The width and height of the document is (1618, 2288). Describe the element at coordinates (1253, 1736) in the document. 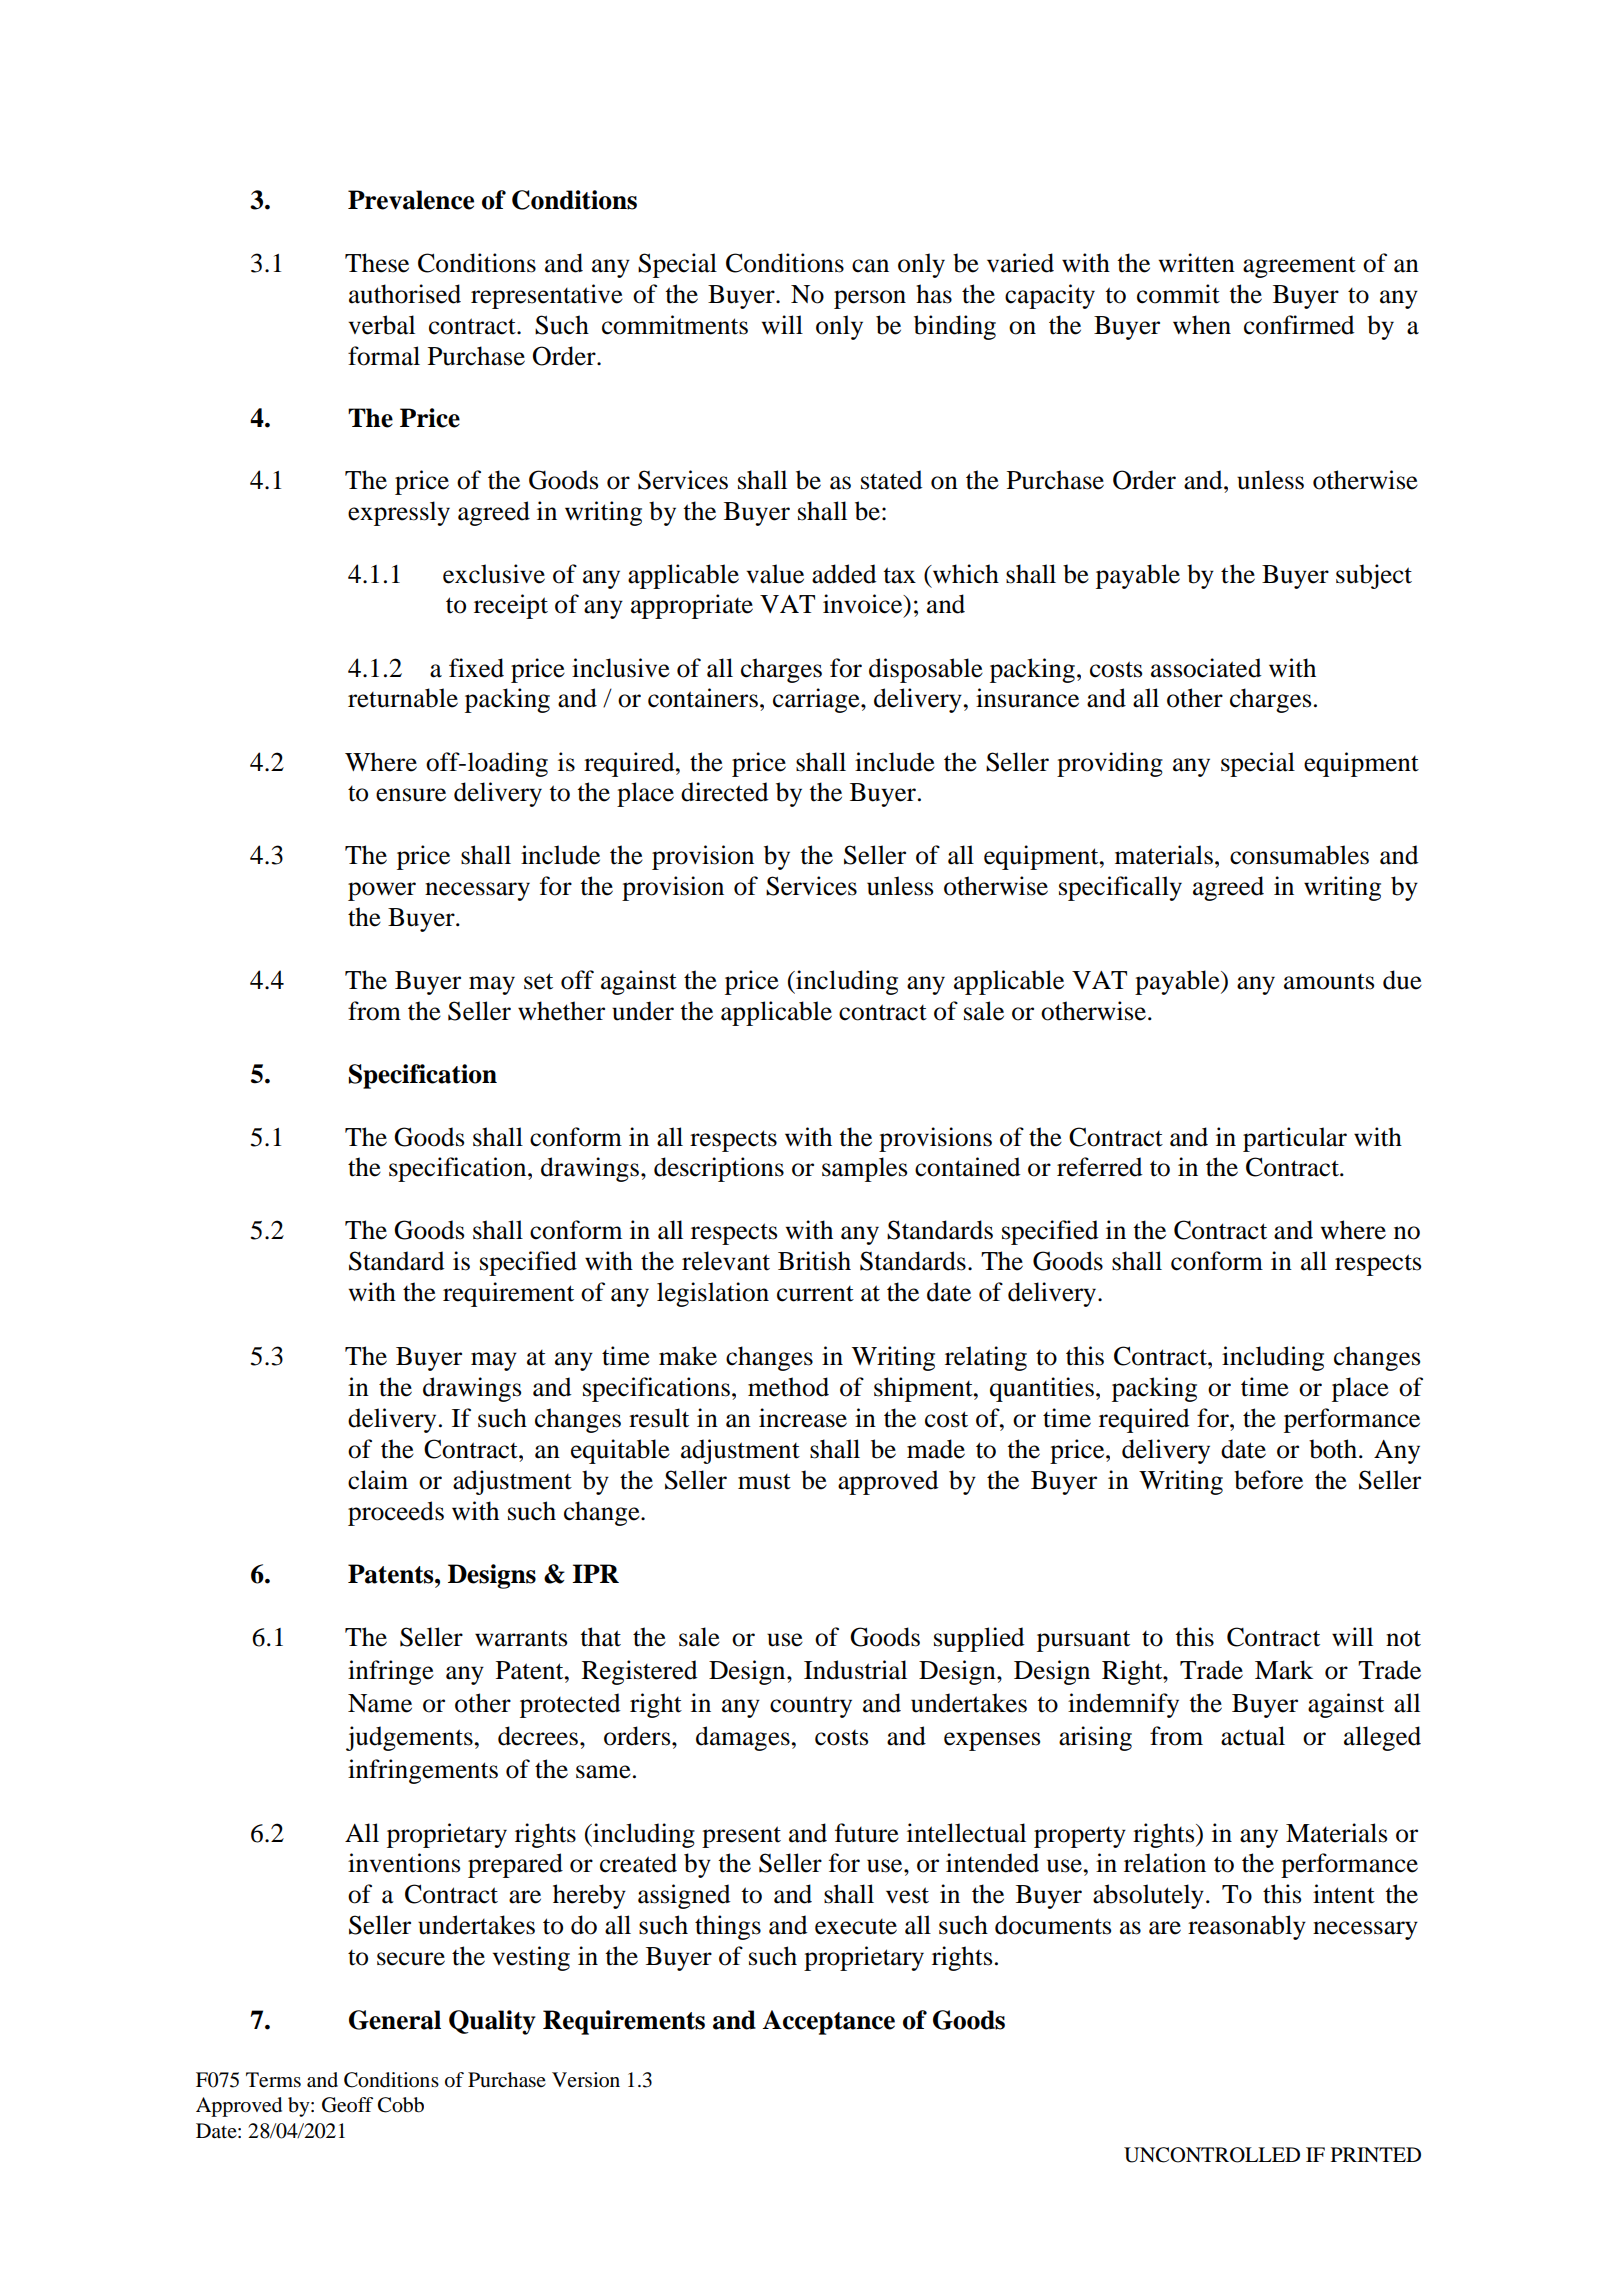

I see `actual` at that location.
